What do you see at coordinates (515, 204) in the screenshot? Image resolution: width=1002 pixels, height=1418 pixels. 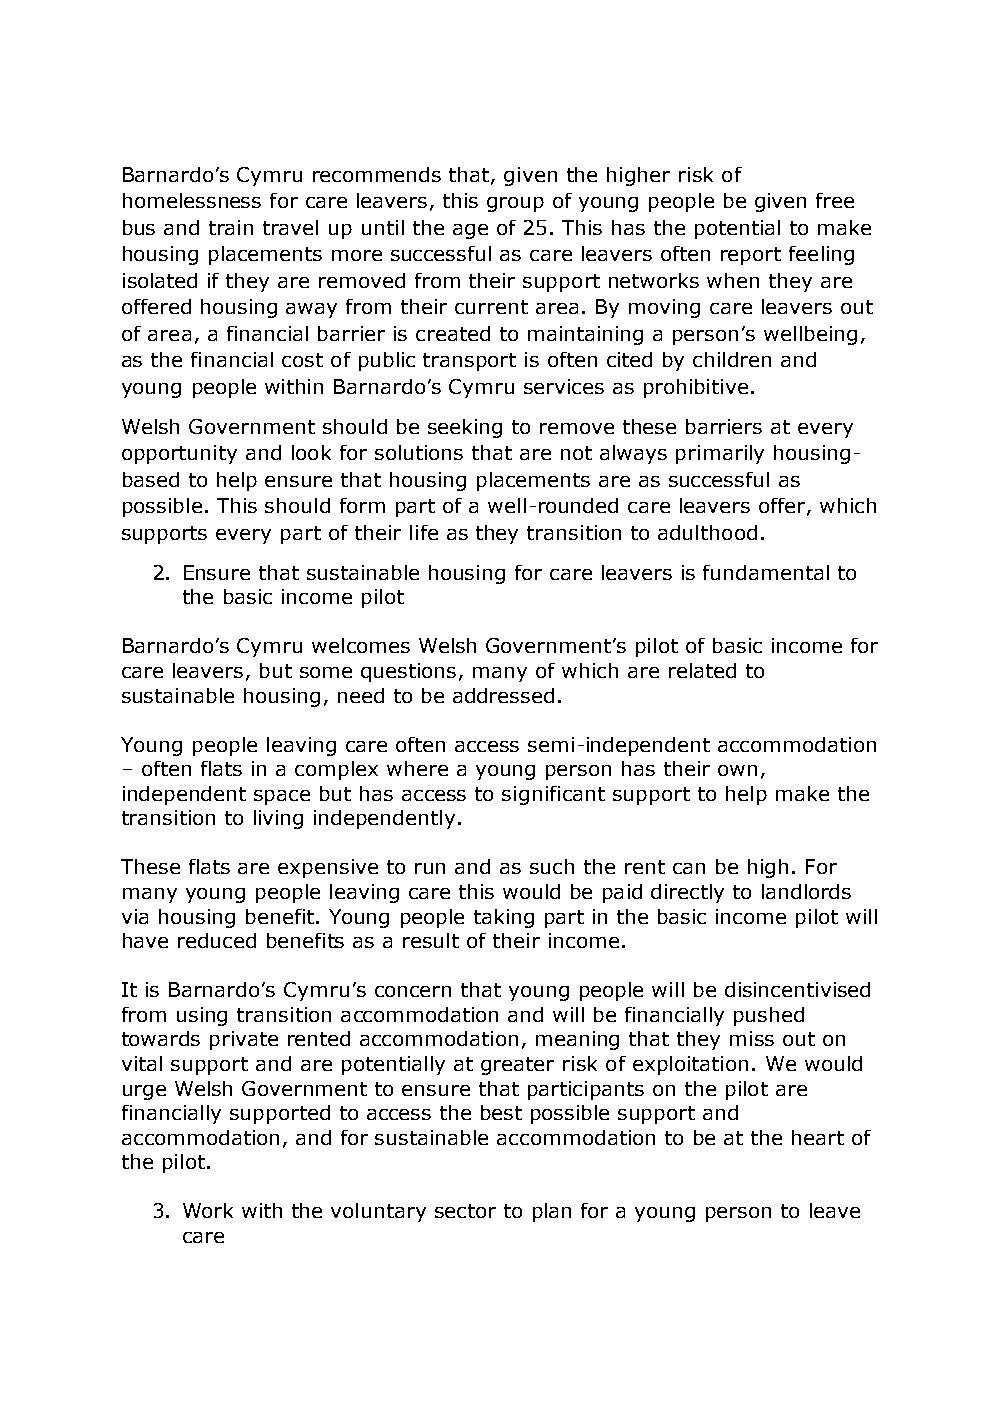 I see `group` at bounding box center [515, 204].
